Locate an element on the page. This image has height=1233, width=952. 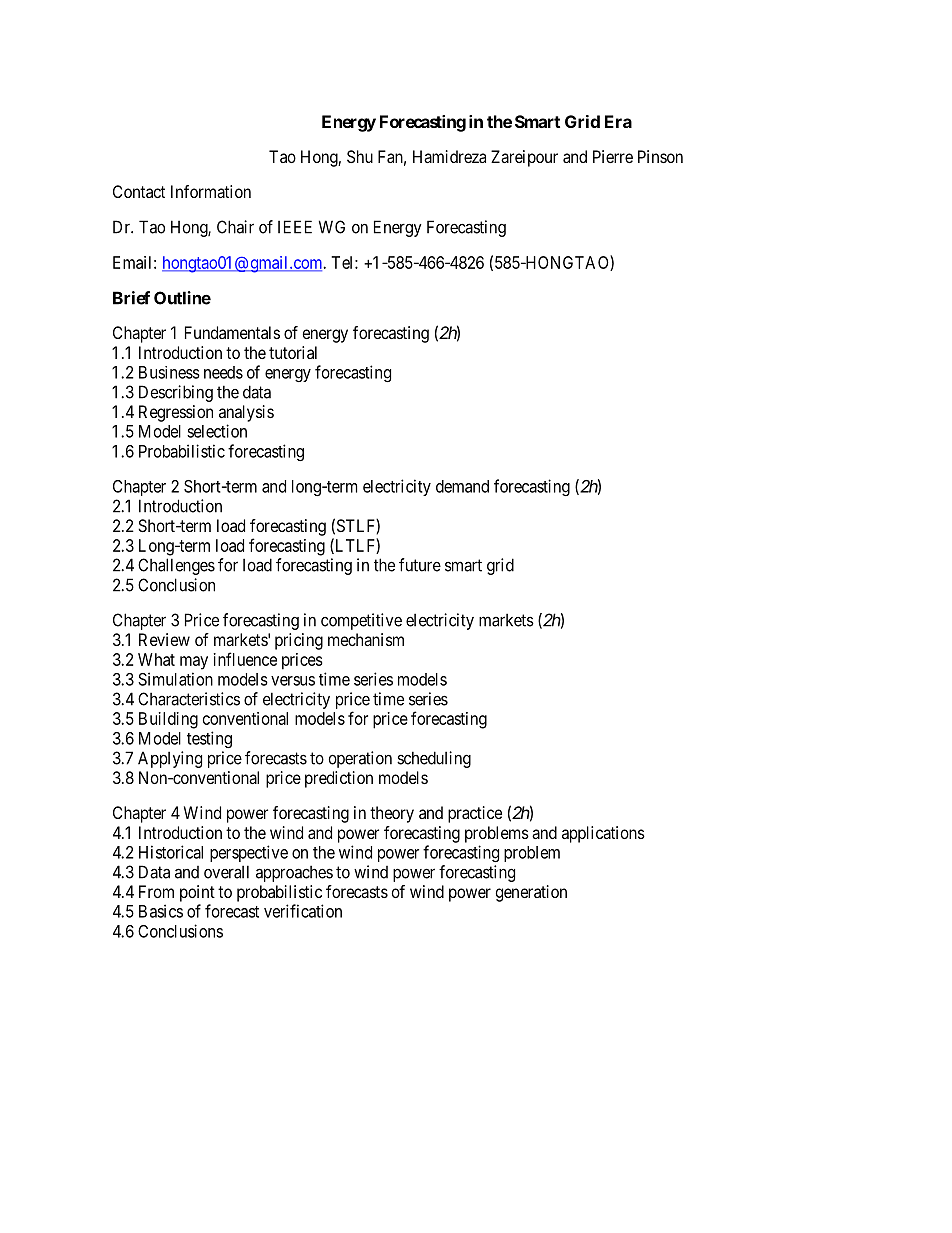
Information is located at coordinates (211, 191).
